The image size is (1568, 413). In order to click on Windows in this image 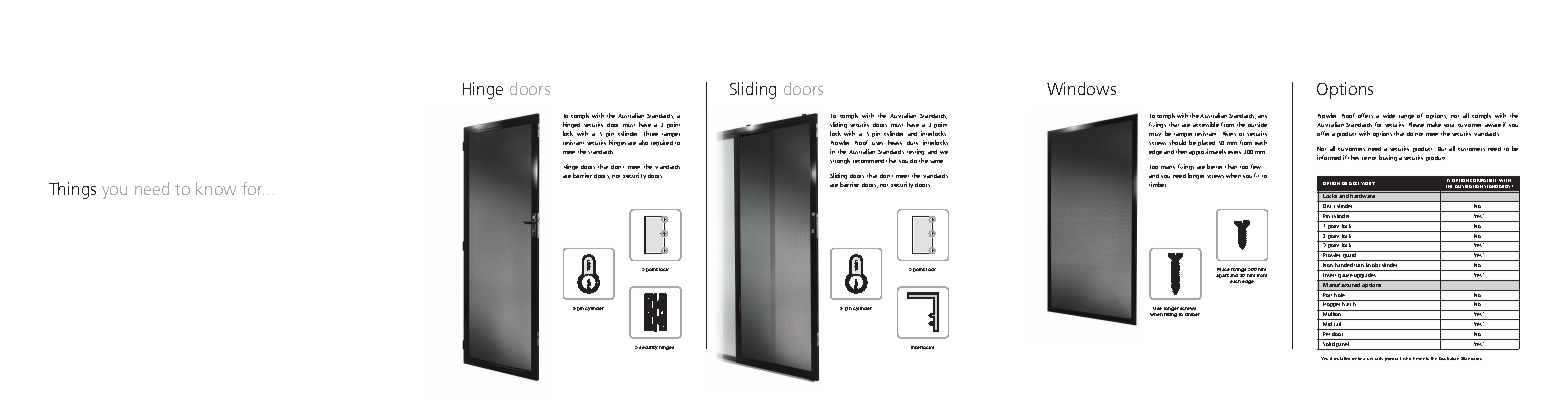, I will do `click(1081, 88)`.
